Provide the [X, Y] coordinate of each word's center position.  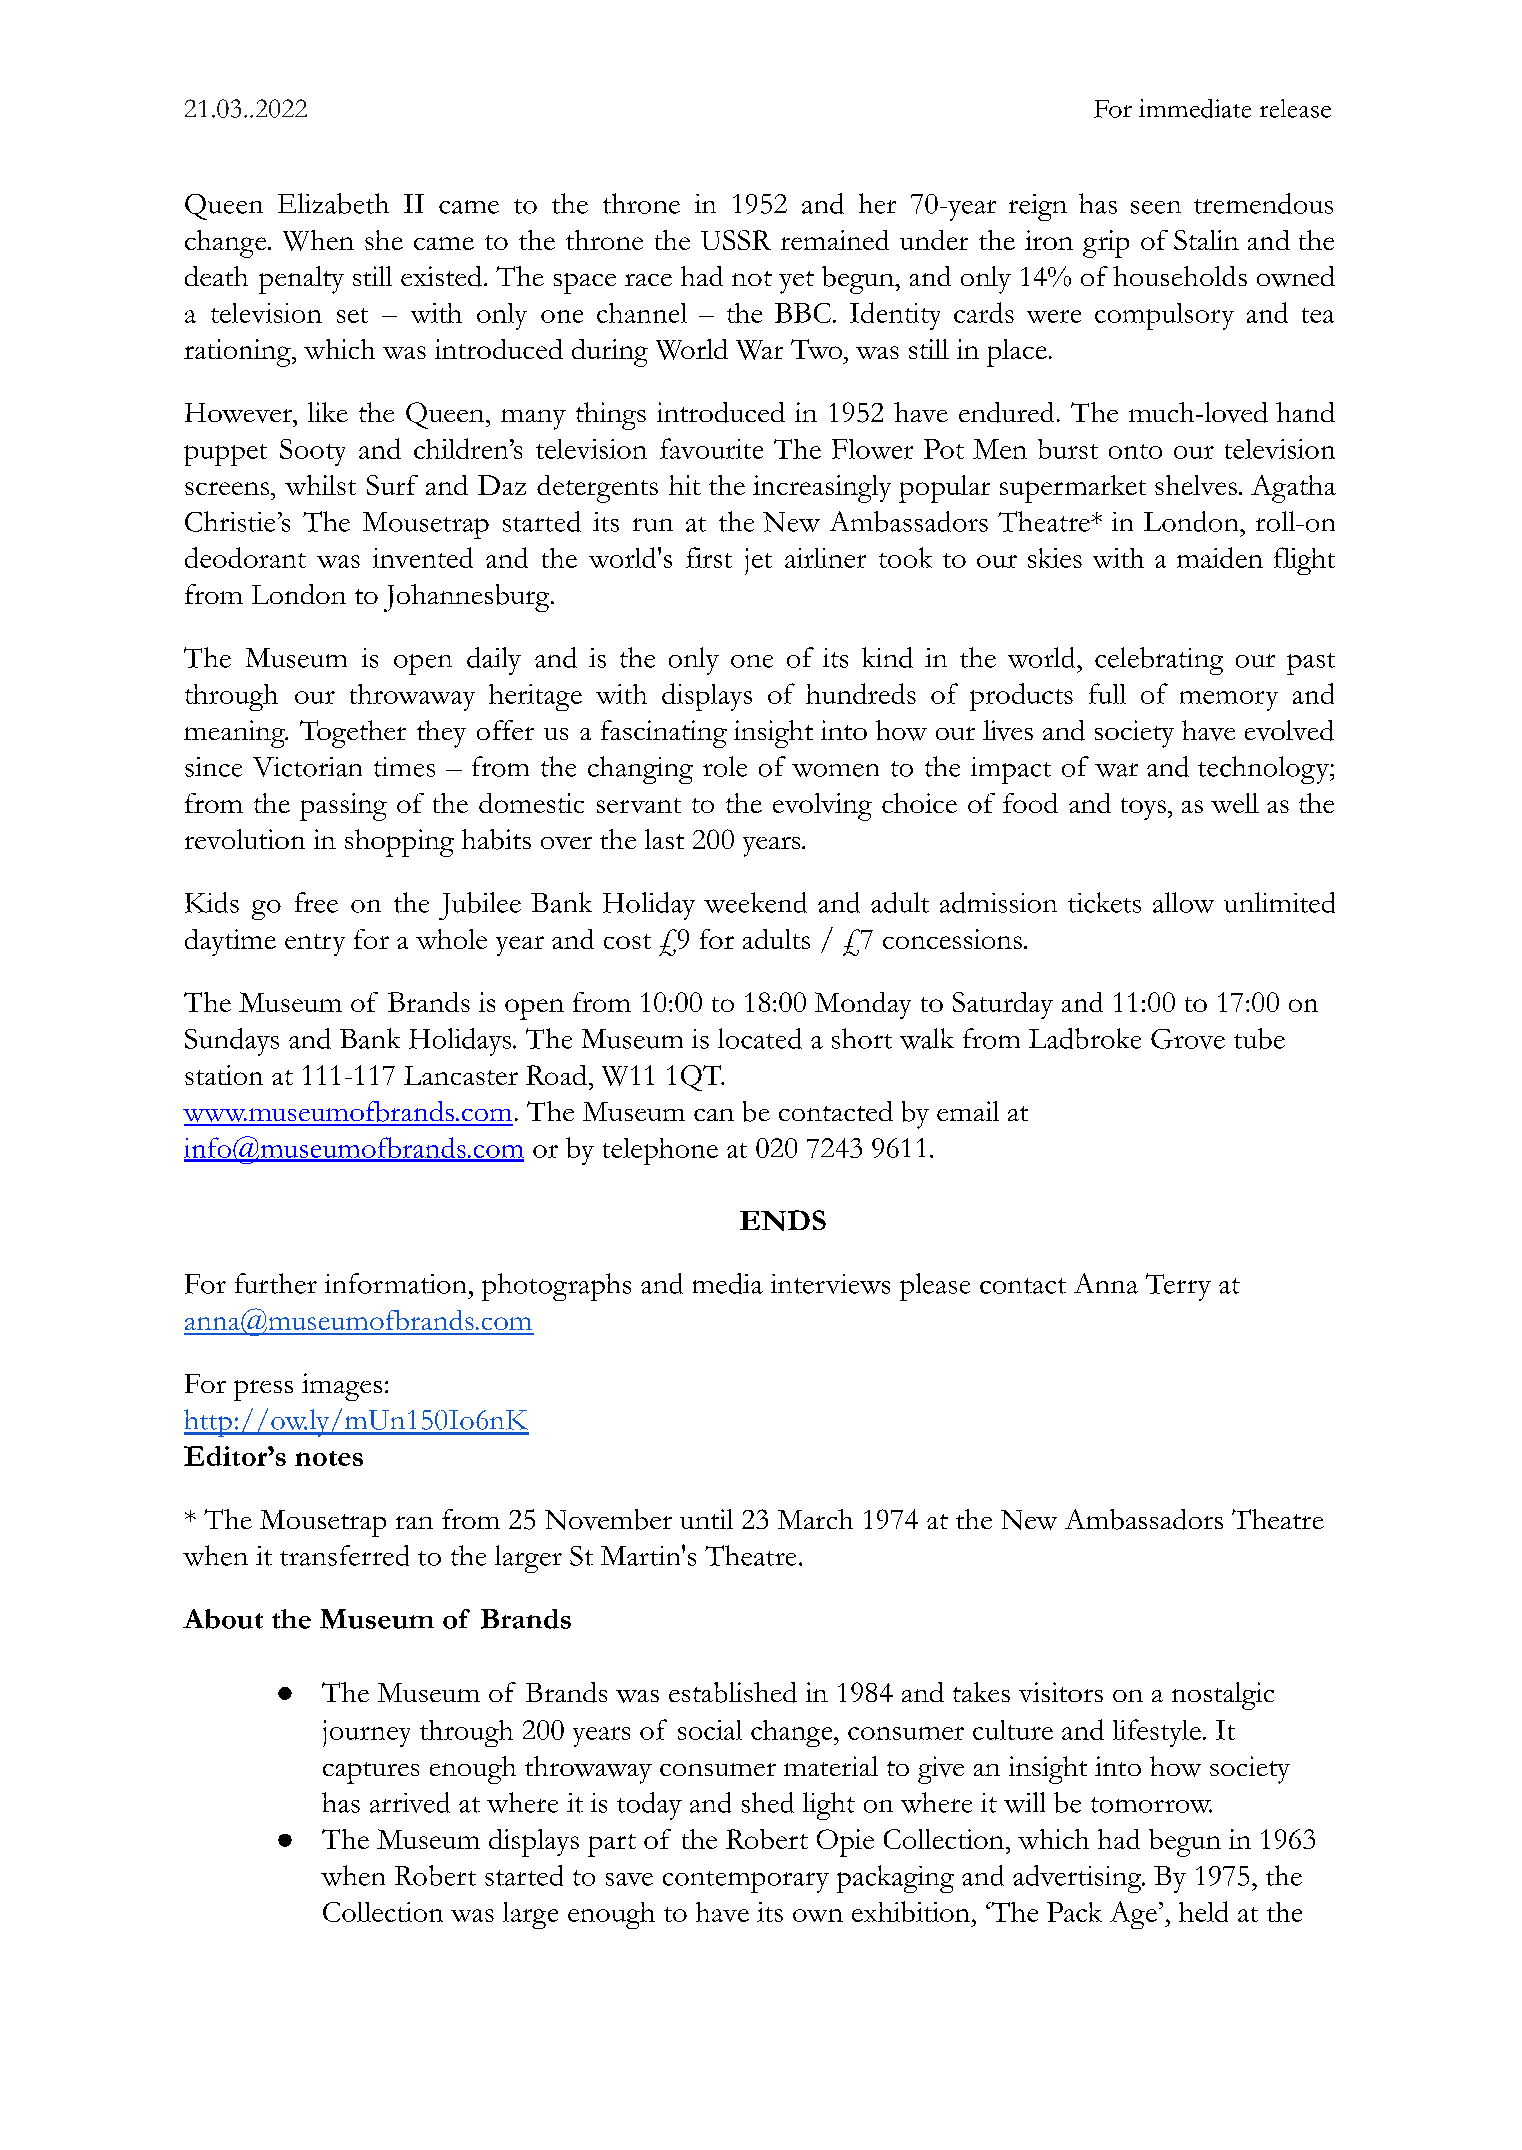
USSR [736, 240]
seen [1156, 207]
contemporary [746, 1882]
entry [315, 945]
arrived [410, 1802]
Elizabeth [333, 203]
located [760, 1038]
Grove [1188, 1039]
